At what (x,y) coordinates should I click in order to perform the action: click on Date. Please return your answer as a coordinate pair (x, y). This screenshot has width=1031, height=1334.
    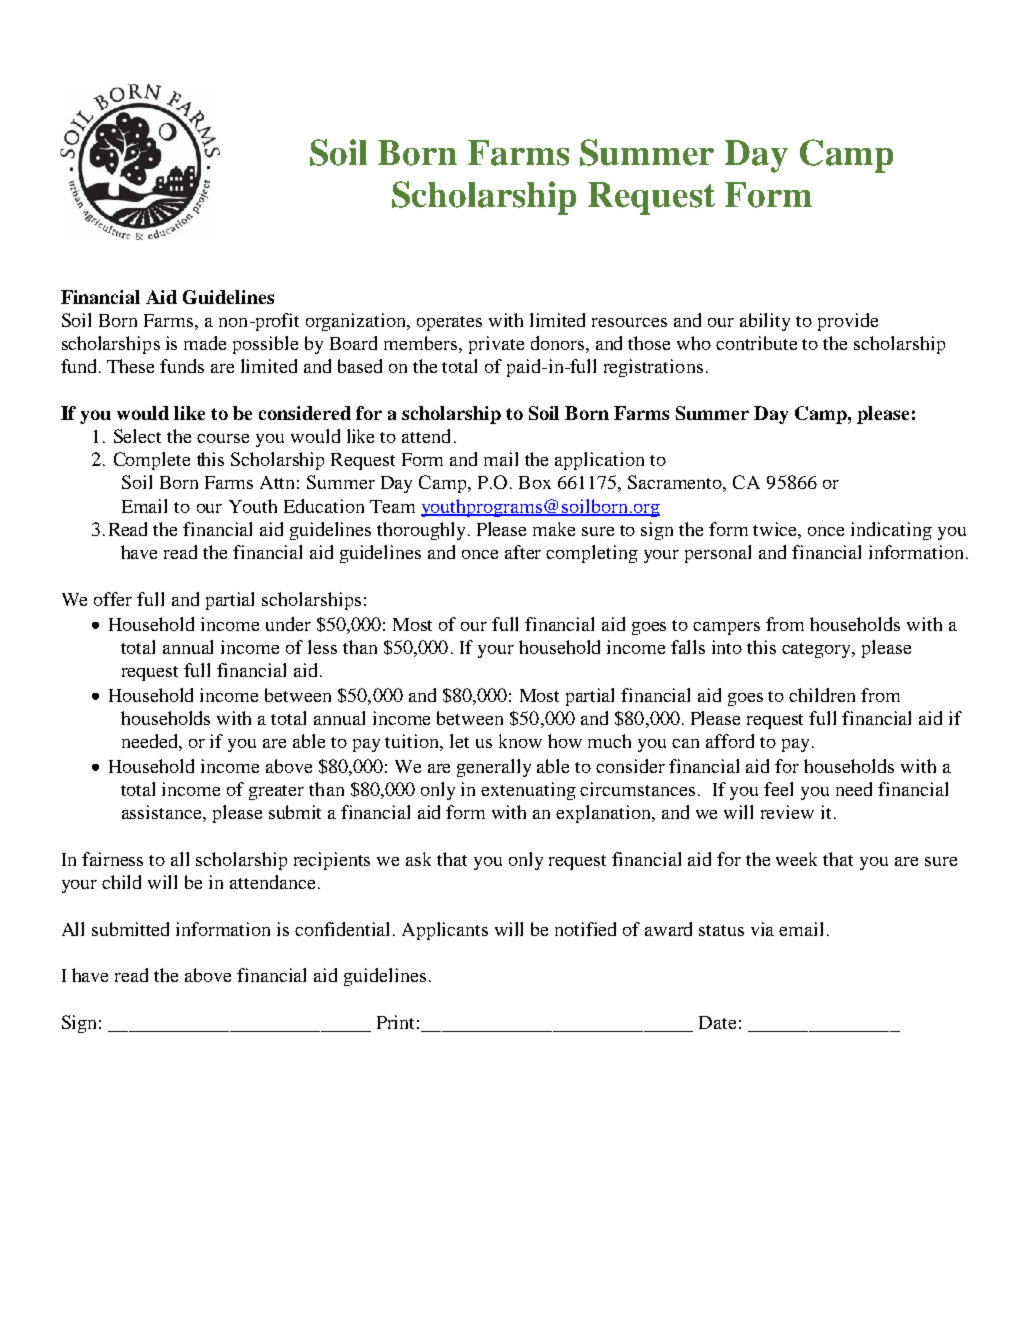
    Looking at the image, I should click on (717, 1022).
